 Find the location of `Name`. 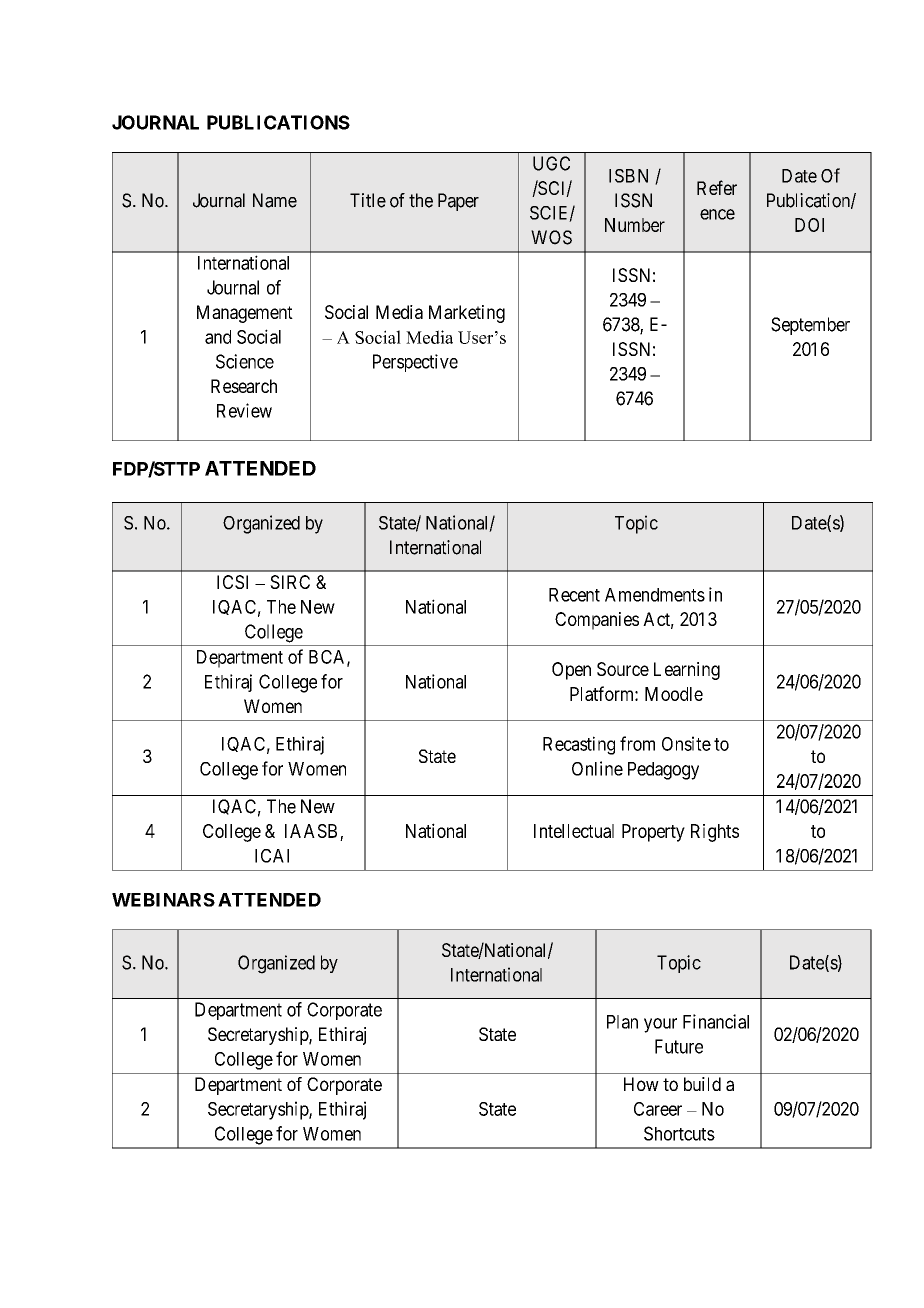

Name is located at coordinates (275, 200).
